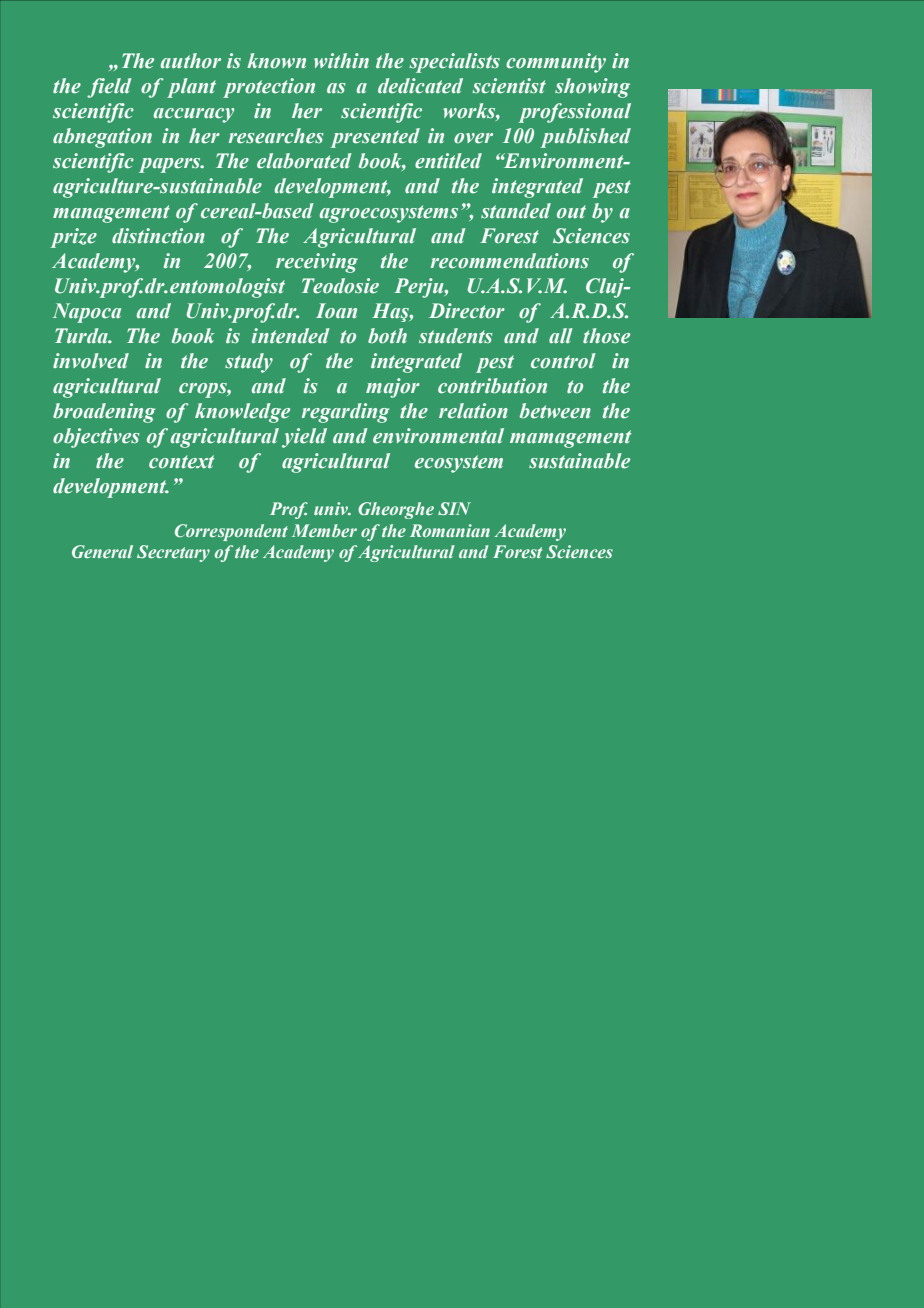 The height and width of the document is (1308, 924). I want to click on community, so click(556, 63).
